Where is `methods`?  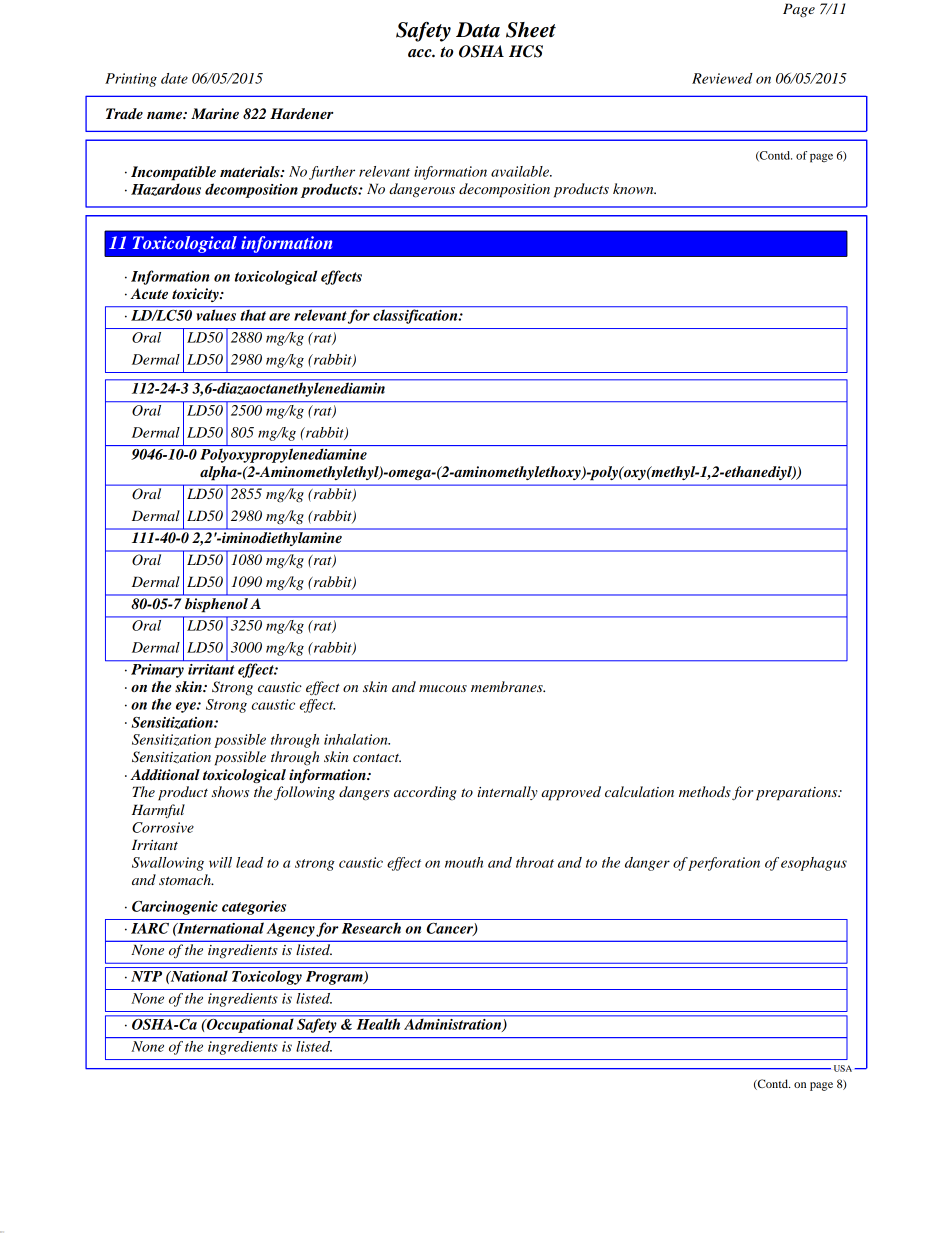
methods is located at coordinates (705, 791).
